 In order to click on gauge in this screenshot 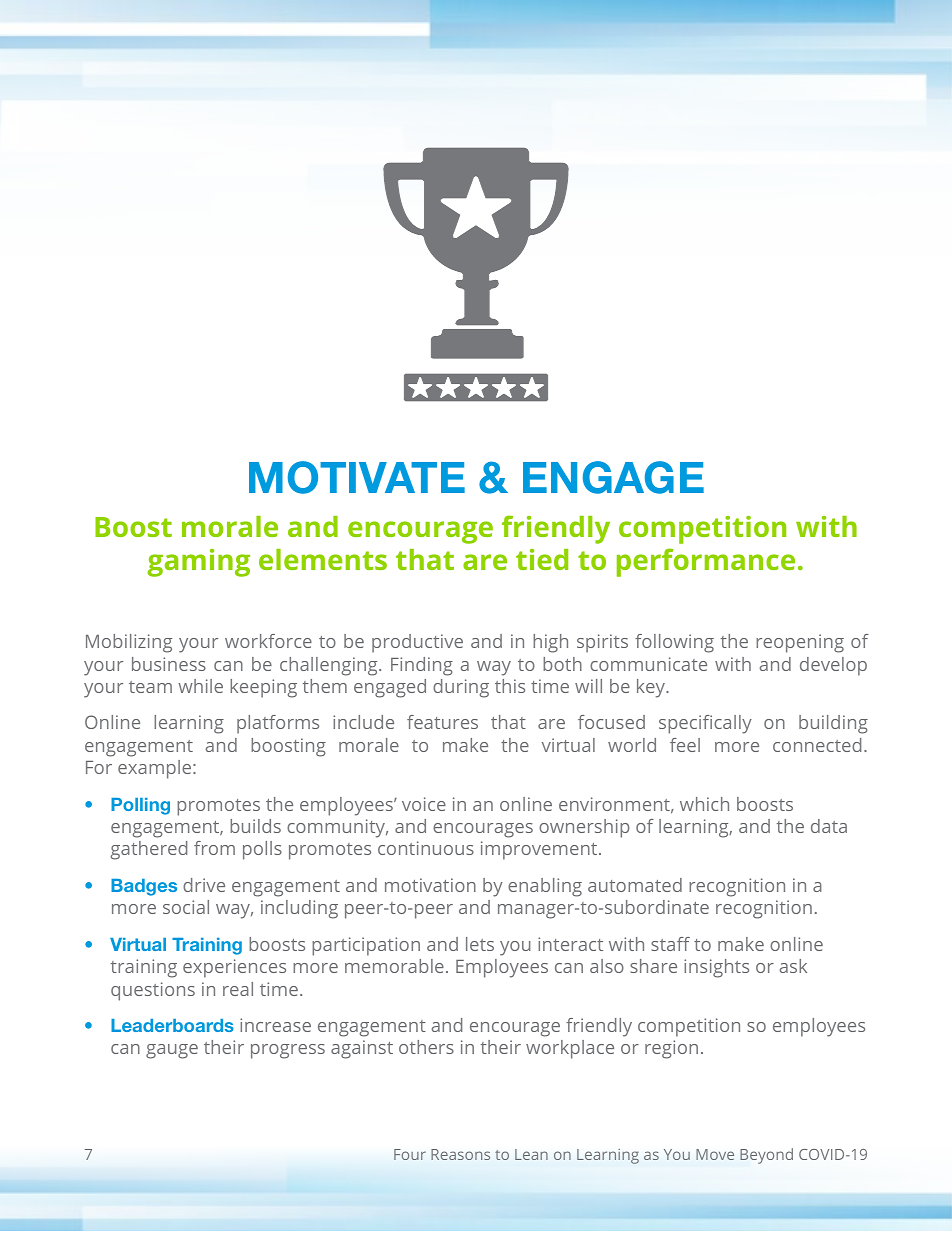, I will do `click(172, 1051)`.
